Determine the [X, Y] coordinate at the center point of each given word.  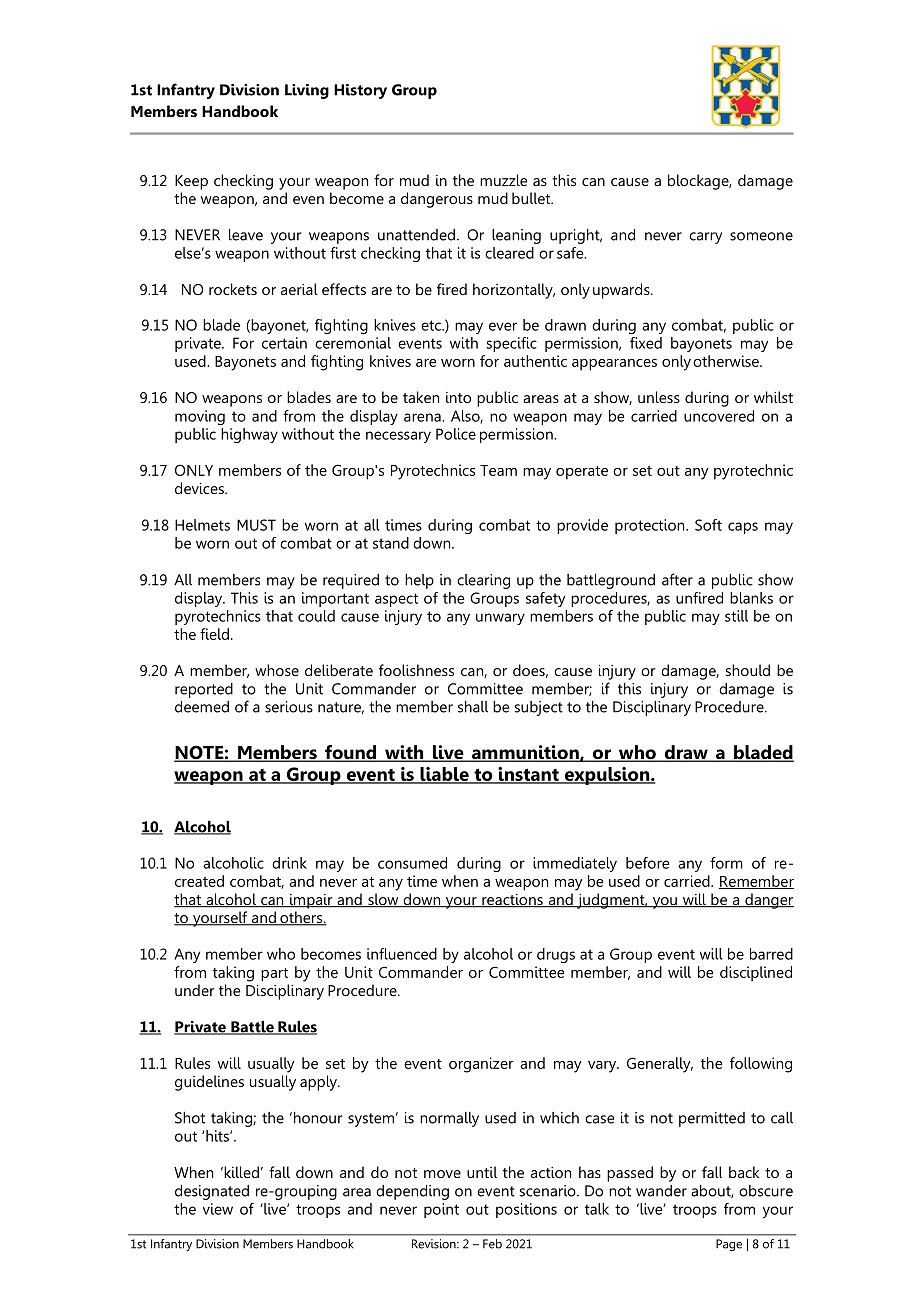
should [748, 670]
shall [473, 707]
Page [729, 1245]
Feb [492, 1244]
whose [277, 670]
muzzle [503, 180]
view [218, 1209]
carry [705, 238]
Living [307, 91]
